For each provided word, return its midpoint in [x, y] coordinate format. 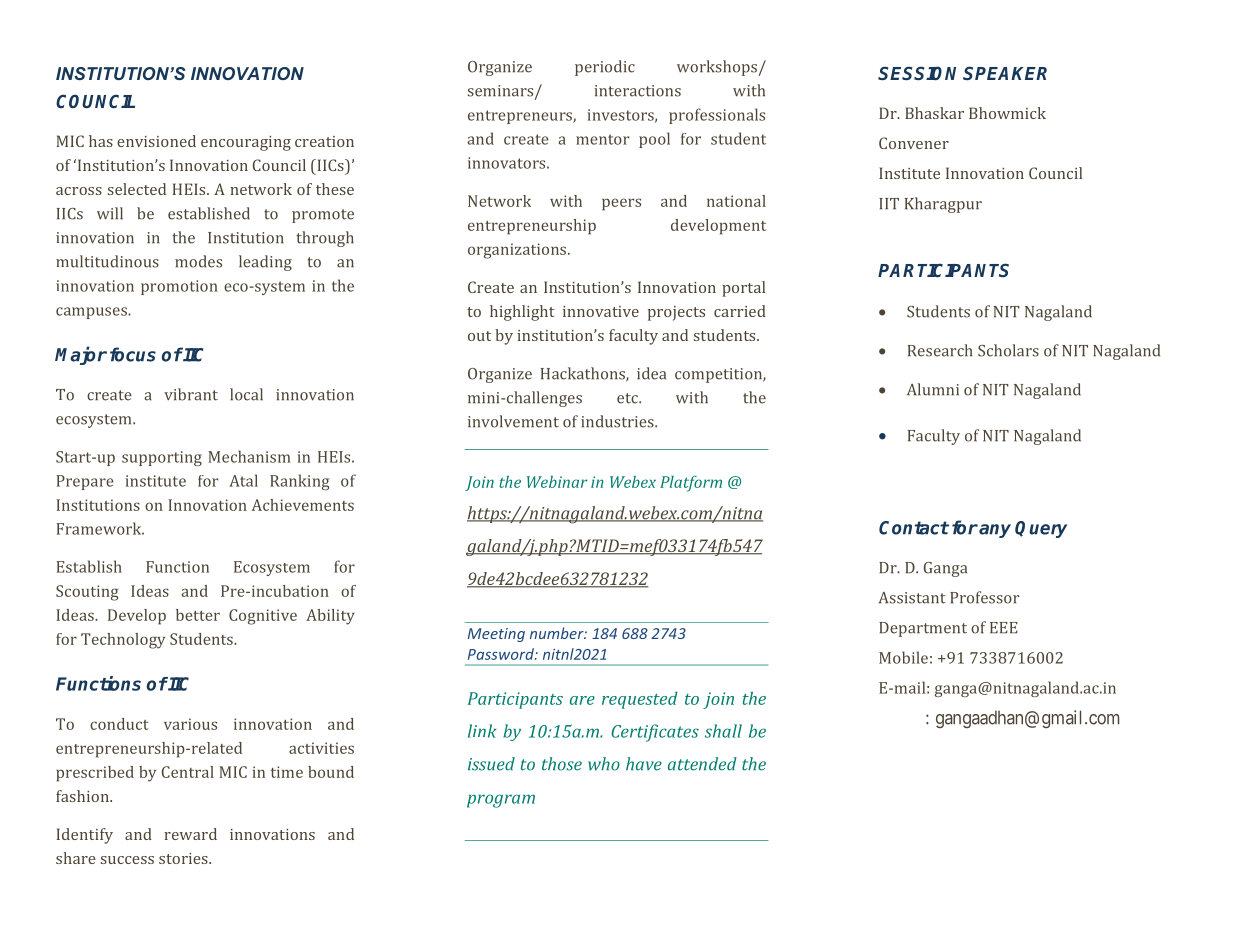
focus [133, 354]
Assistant [912, 598]
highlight [522, 313]
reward [190, 834]
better [198, 615]
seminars [502, 92]
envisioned [156, 141]
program [501, 801]
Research [940, 350]
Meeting [496, 635]
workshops [718, 68]
